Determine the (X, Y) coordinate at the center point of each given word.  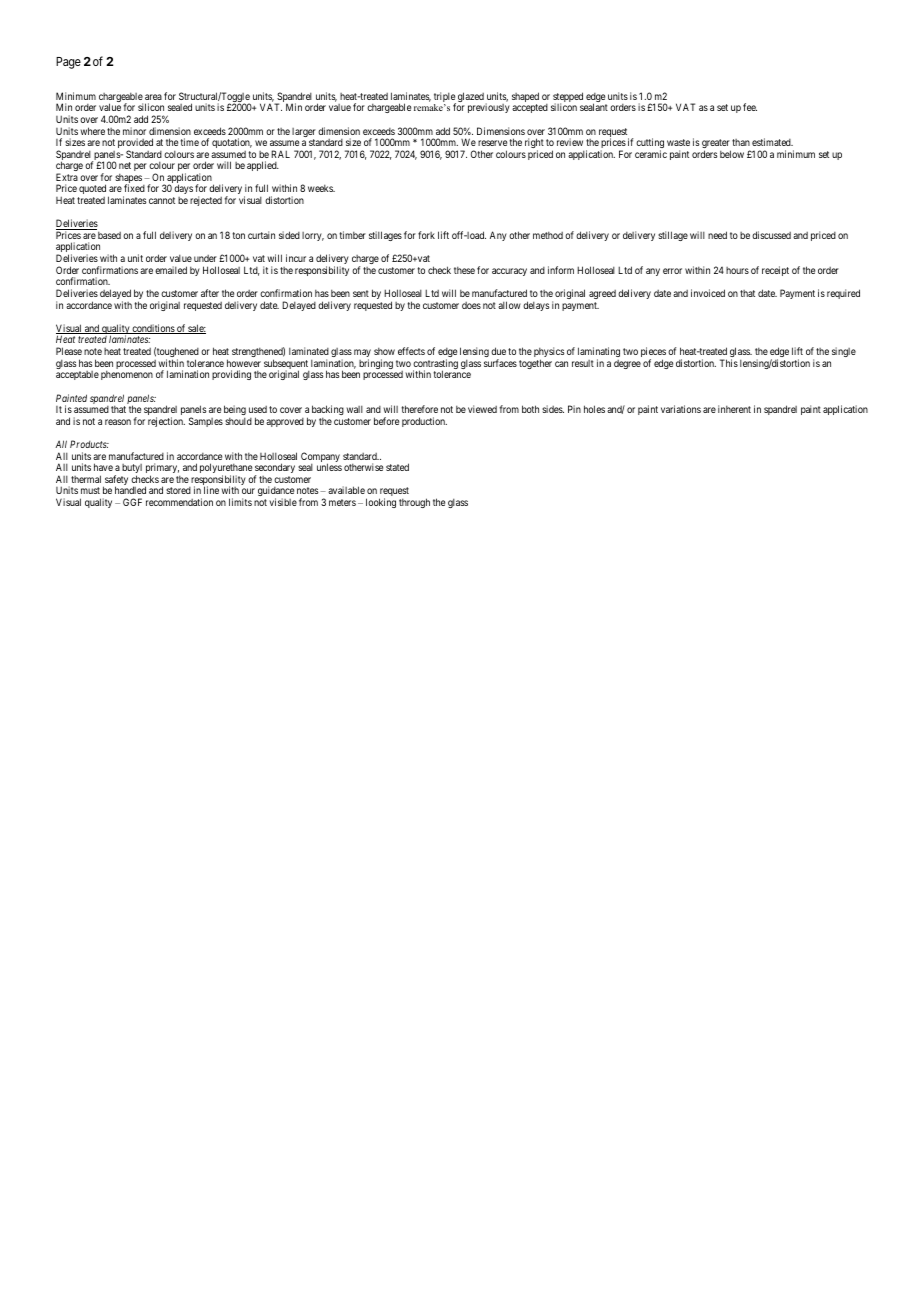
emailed (171, 270)
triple (445, 98)
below (732, 154)
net (125, 165)
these (464, 270)
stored (178, 490)
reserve (492, 143)
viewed (482, 409)
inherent (734, 409)
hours (737, 270)
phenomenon (127, 375)
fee (750, 107)
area (153, 97)
